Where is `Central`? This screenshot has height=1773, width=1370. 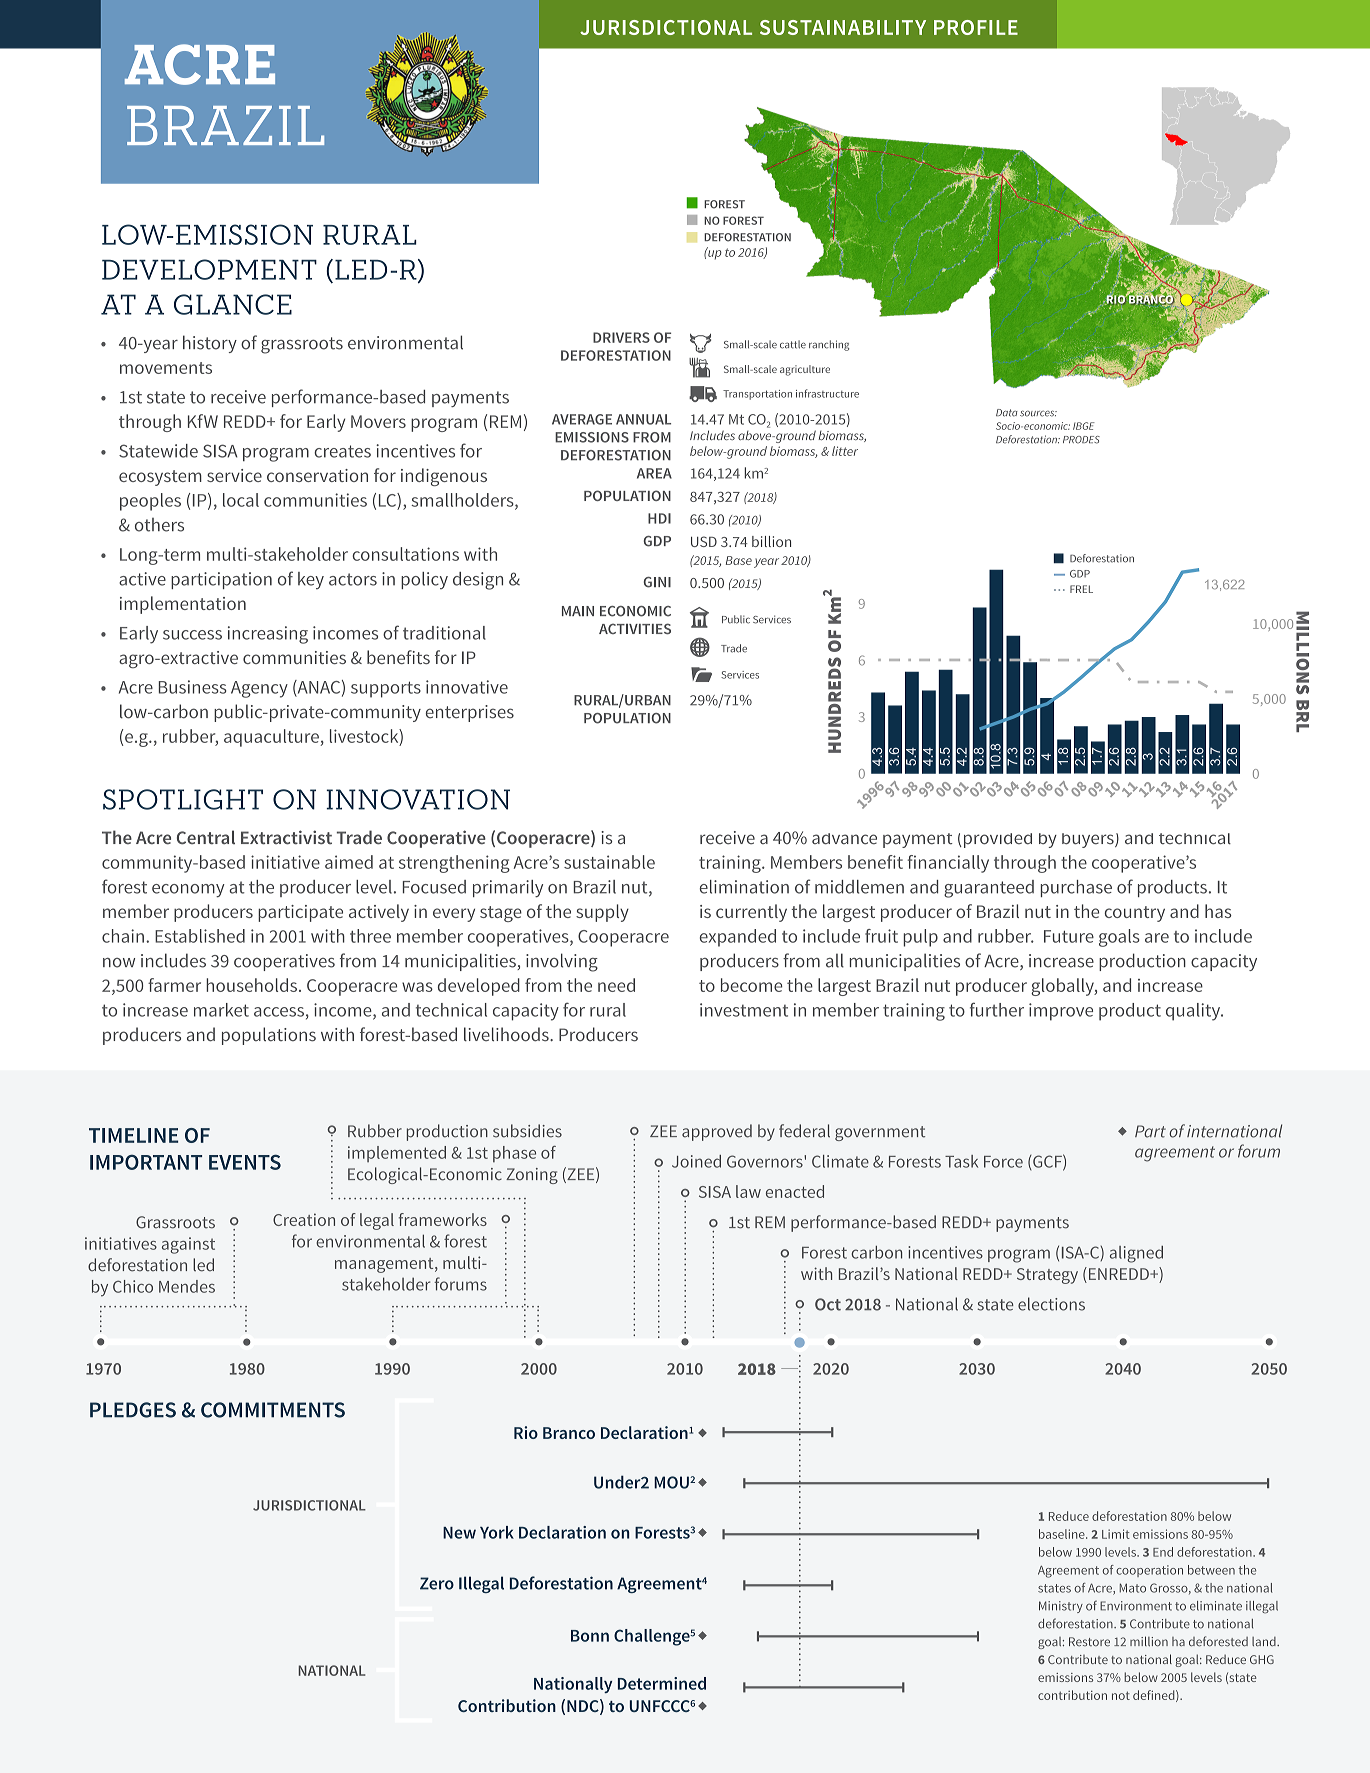
Central is located at coordinates (206, 837).
